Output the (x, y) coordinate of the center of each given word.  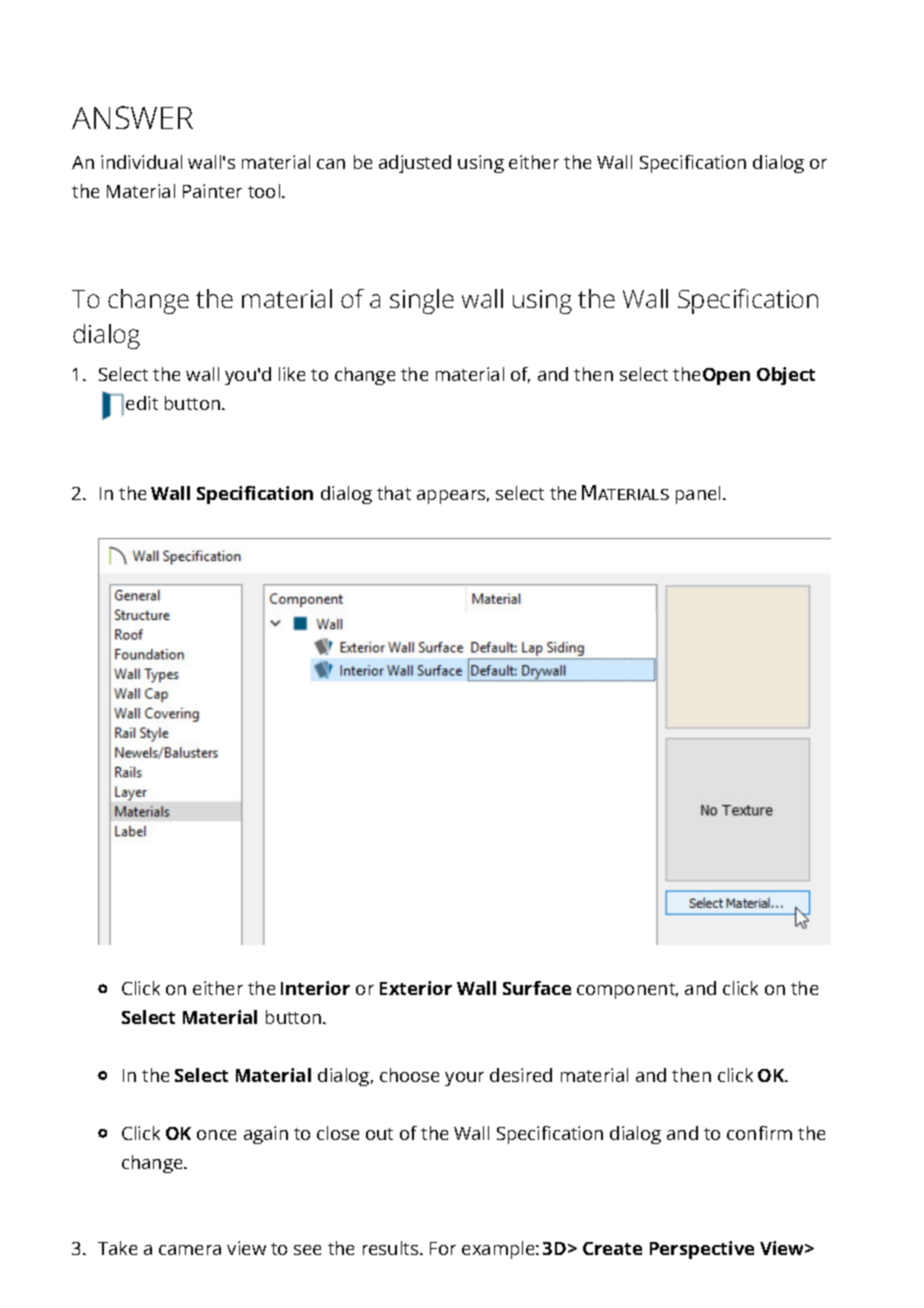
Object (786, 376)
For (443, 1248)
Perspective (702, 1250)
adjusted (415, 164)
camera (190, 1250)
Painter (212, 191)
